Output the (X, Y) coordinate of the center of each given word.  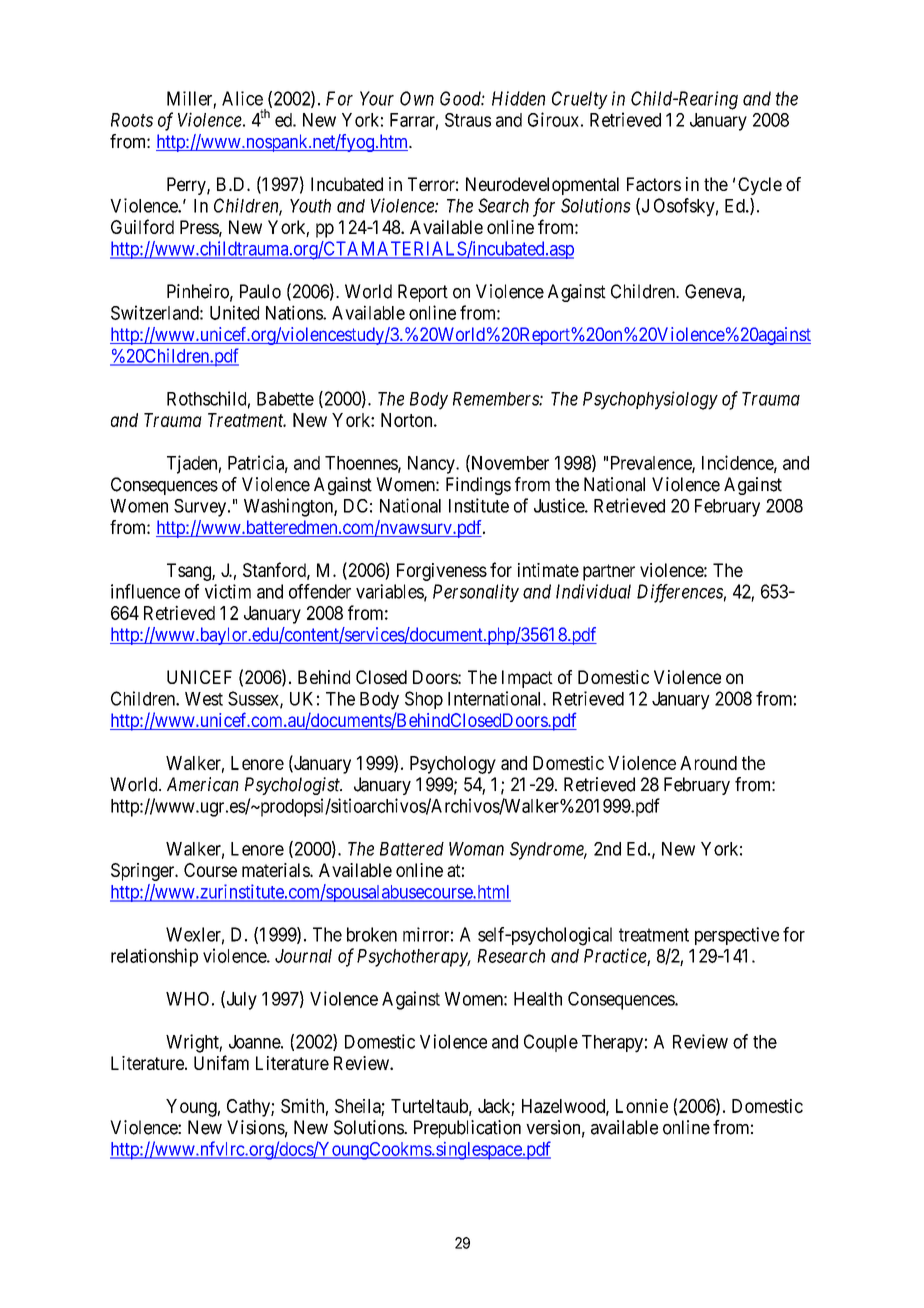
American (203, 784)
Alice (242, 98)
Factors (654, 184)
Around (708, 763)
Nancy (432, 465)
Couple (551, 1043)
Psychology (453, 765)
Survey (201, 508)
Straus (468, 120)
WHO (187, 999)
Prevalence (652, 464)
